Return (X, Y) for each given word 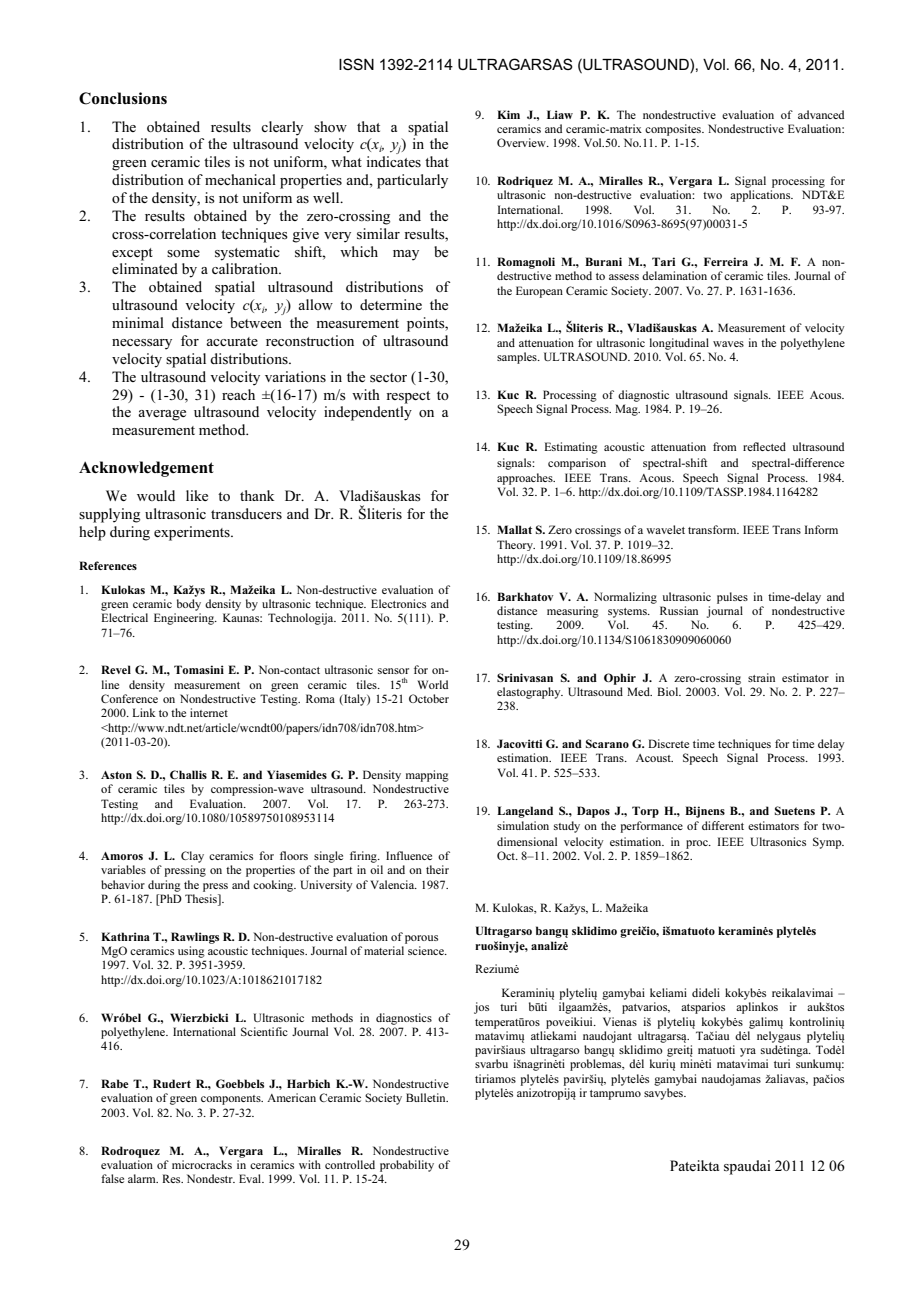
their (437, 869)
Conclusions (123, 98)
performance (651, 827)
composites (674, 130)
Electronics (398, 603)
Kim (508, 114)
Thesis (202, 898)
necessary (142, 344)
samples (518, 358)
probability (407, 1166)
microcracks (202, 1164)
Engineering (185, 619)
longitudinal (679, 344)
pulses (732, 598)
